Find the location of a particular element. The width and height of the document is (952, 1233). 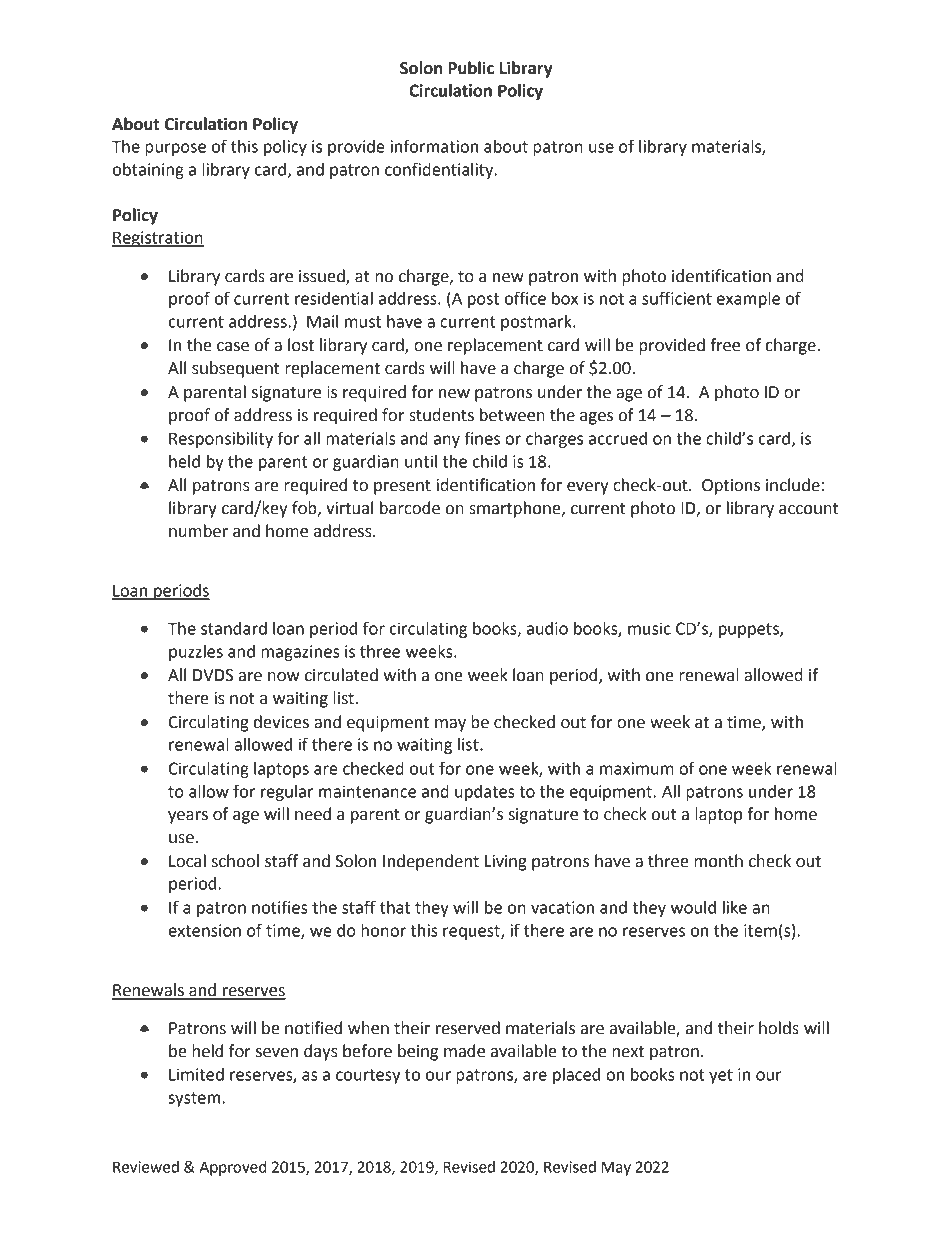

Options is located at coordinates (731, 487).
